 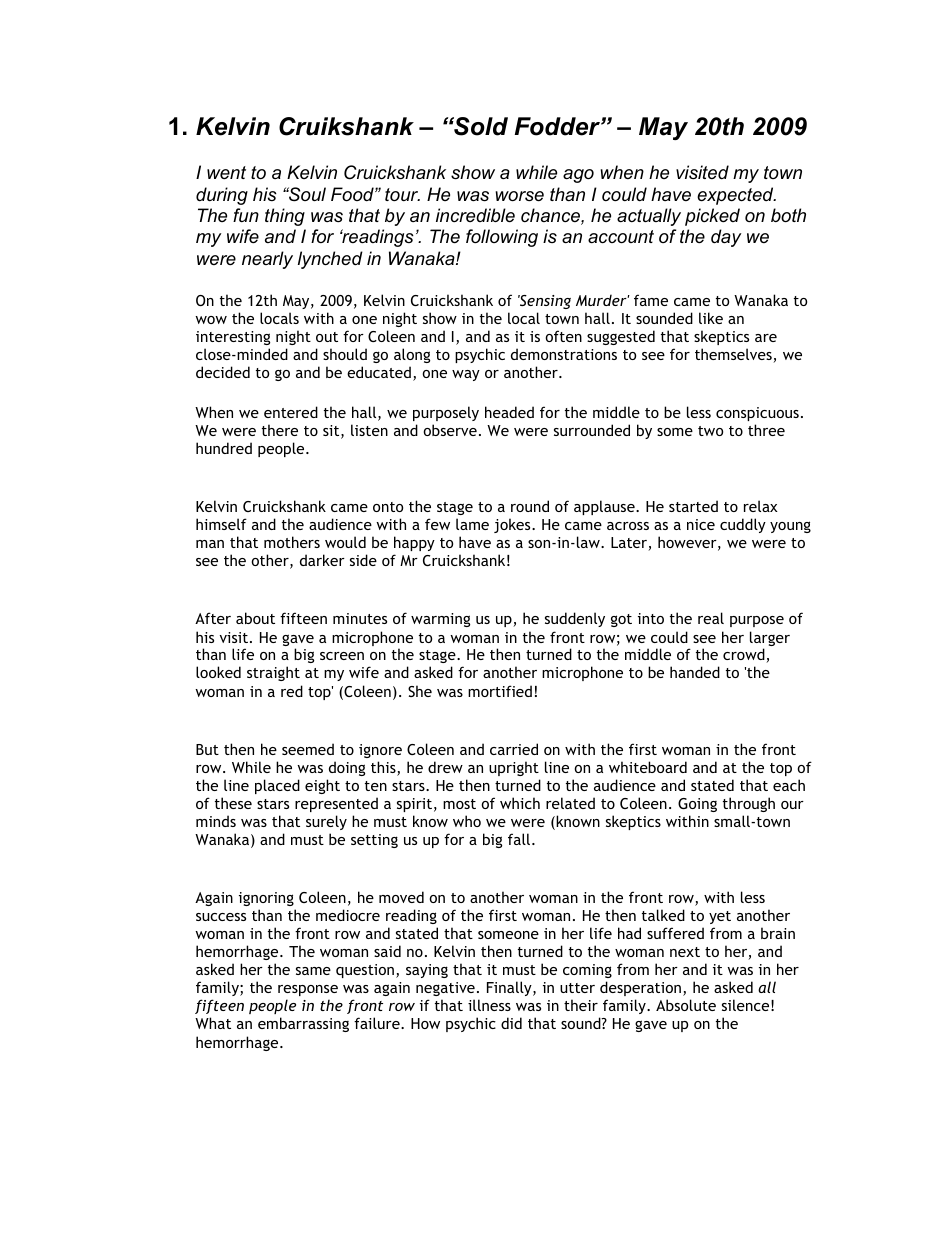 What do you see at coordinates (489, 1005) in the page?
I see `illness` at bounding box center [489, 1005].
